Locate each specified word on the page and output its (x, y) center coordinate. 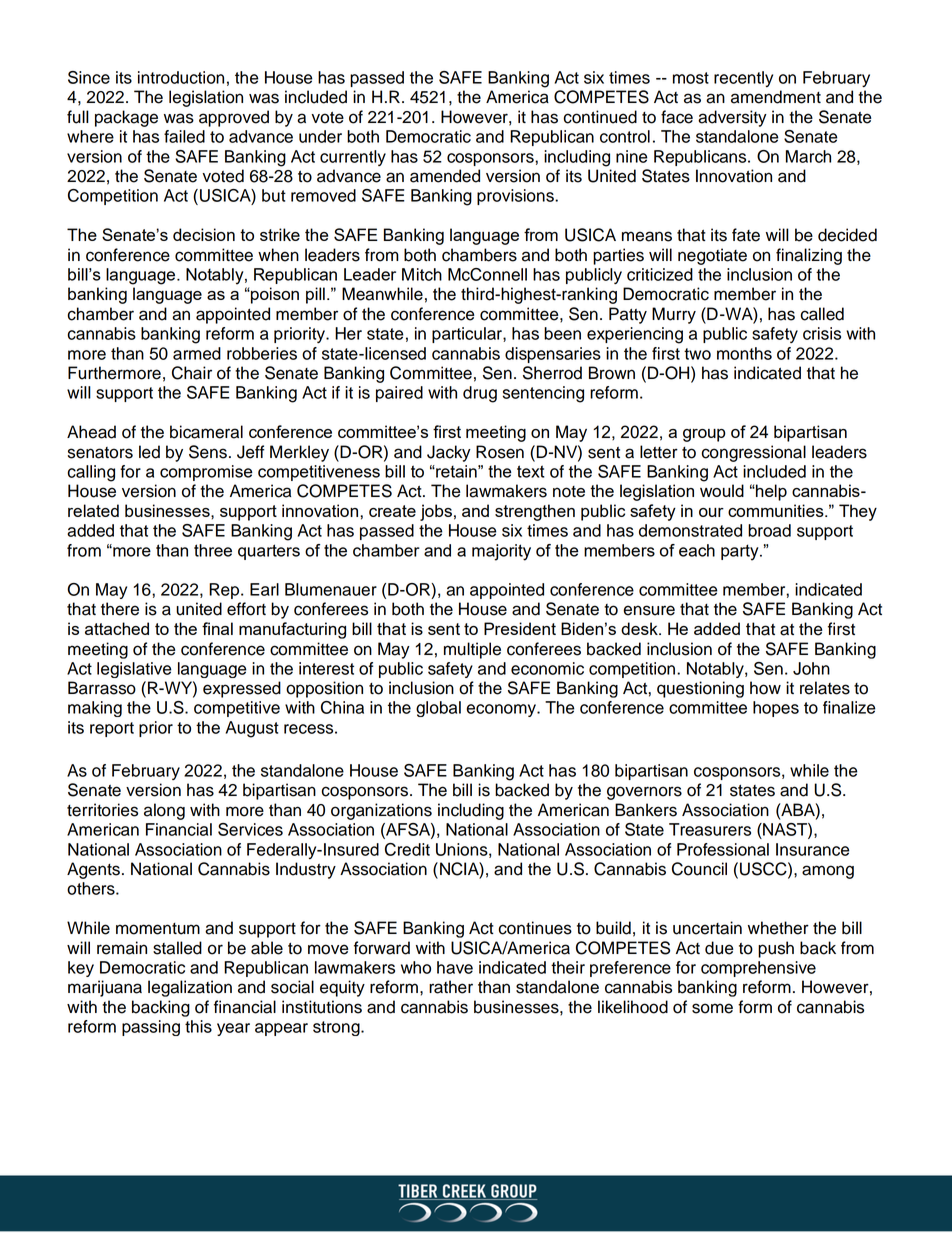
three (213, 550)
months (744, 353)
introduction (181, 77)
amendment (776, 97)
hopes (776, 709)
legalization (190, 988)
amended (445, 176)
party (741, 552)
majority (501, 552)
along (164, 811)
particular (468, 335)
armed (197, 353)
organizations (381, 811)
